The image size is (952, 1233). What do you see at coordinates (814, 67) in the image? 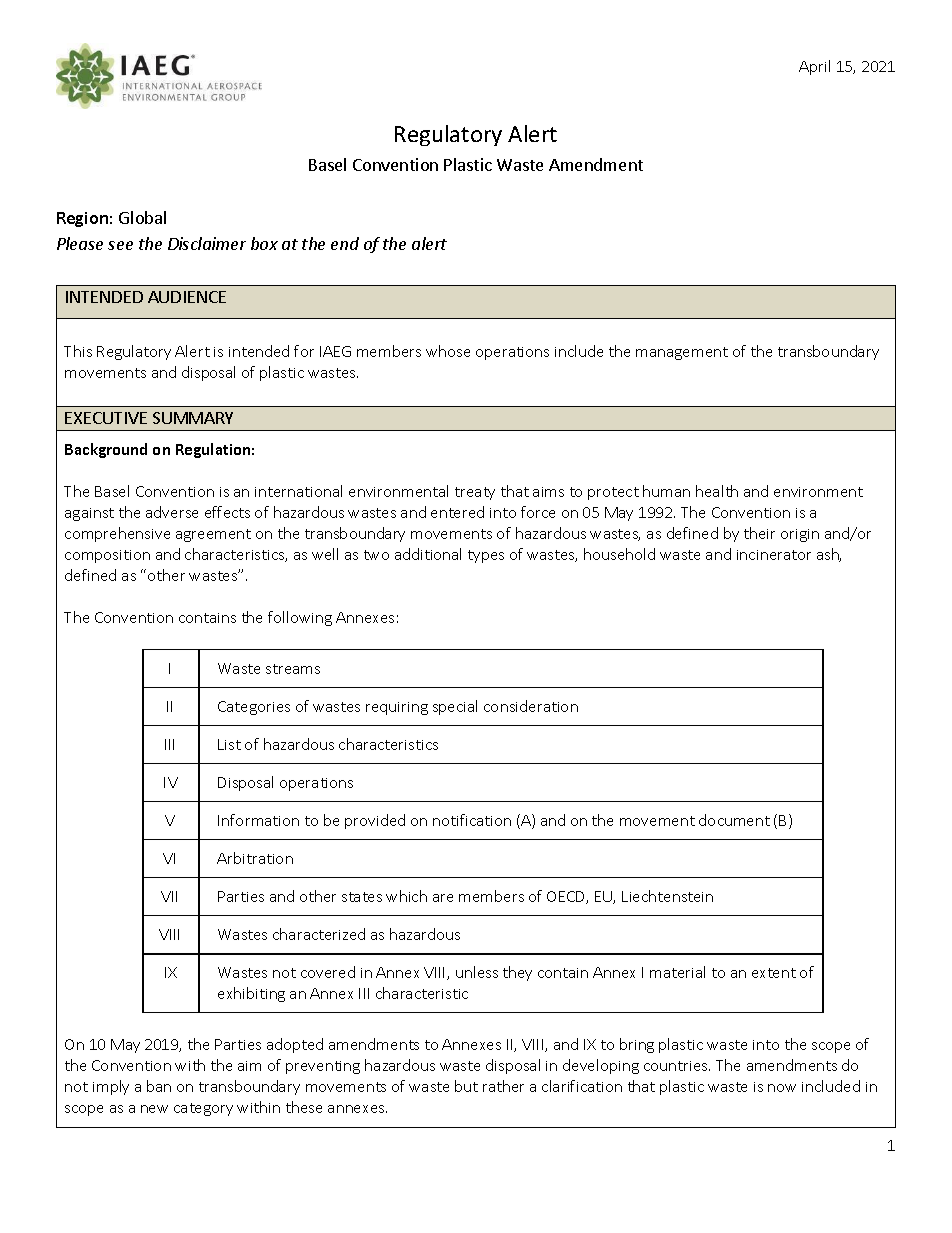
I see `April` at bounding box center [814, 67].
